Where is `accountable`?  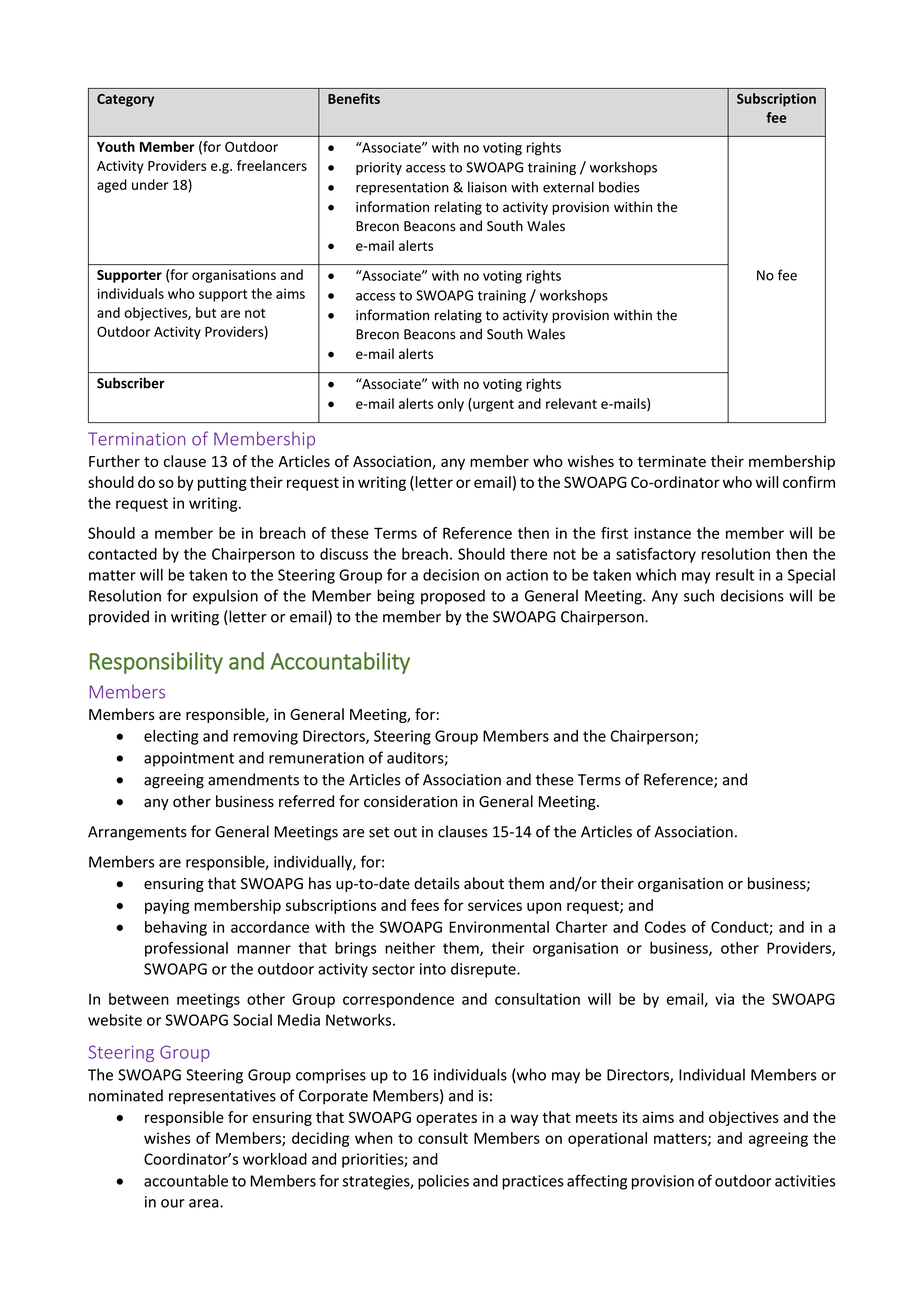 accountable is located at coordinates (186, 1180).
